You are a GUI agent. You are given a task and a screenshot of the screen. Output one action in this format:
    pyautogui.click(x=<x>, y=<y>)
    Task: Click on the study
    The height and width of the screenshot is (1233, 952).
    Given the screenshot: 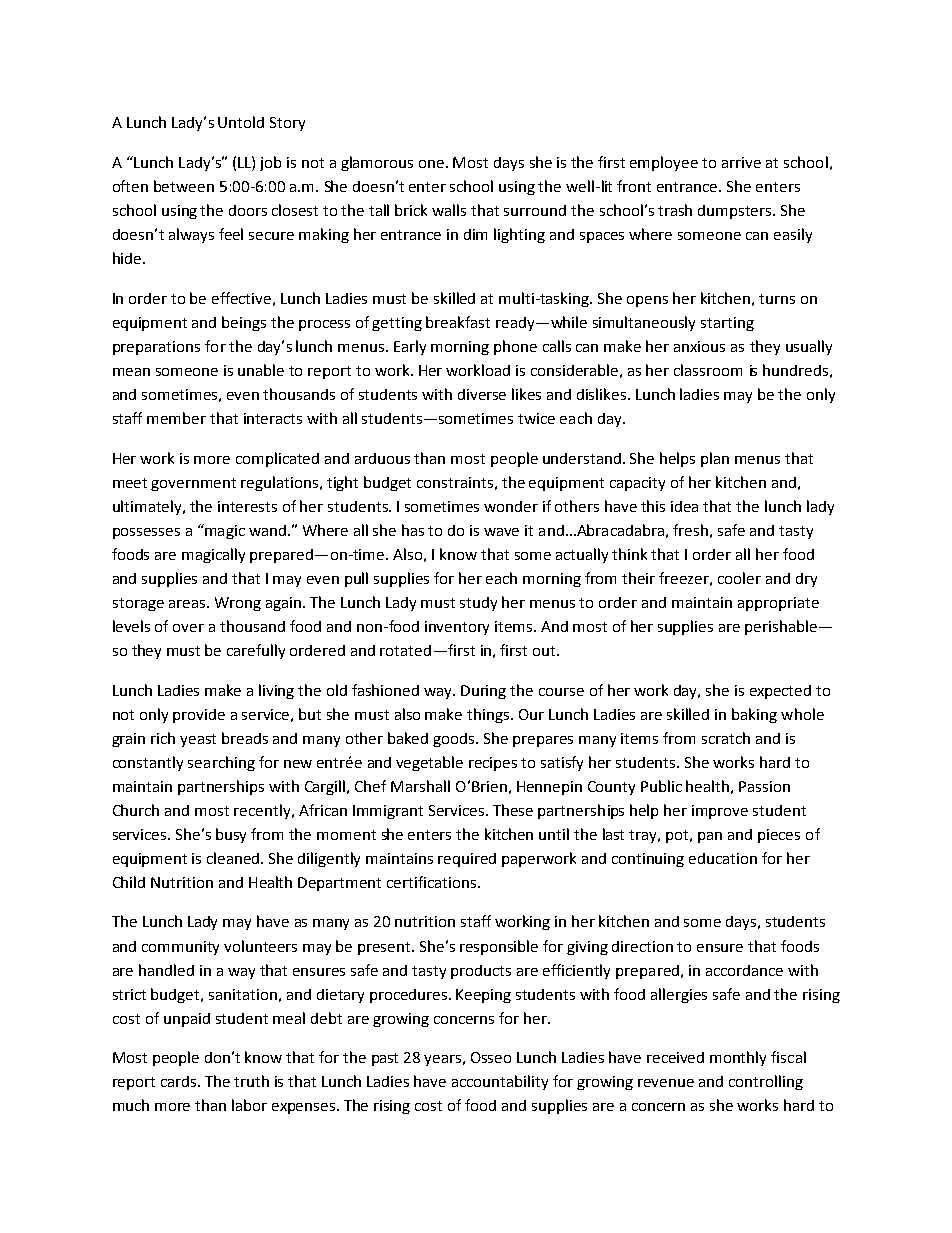 What is the action you would take?
    pyautogui.click(x=478, y=604)
